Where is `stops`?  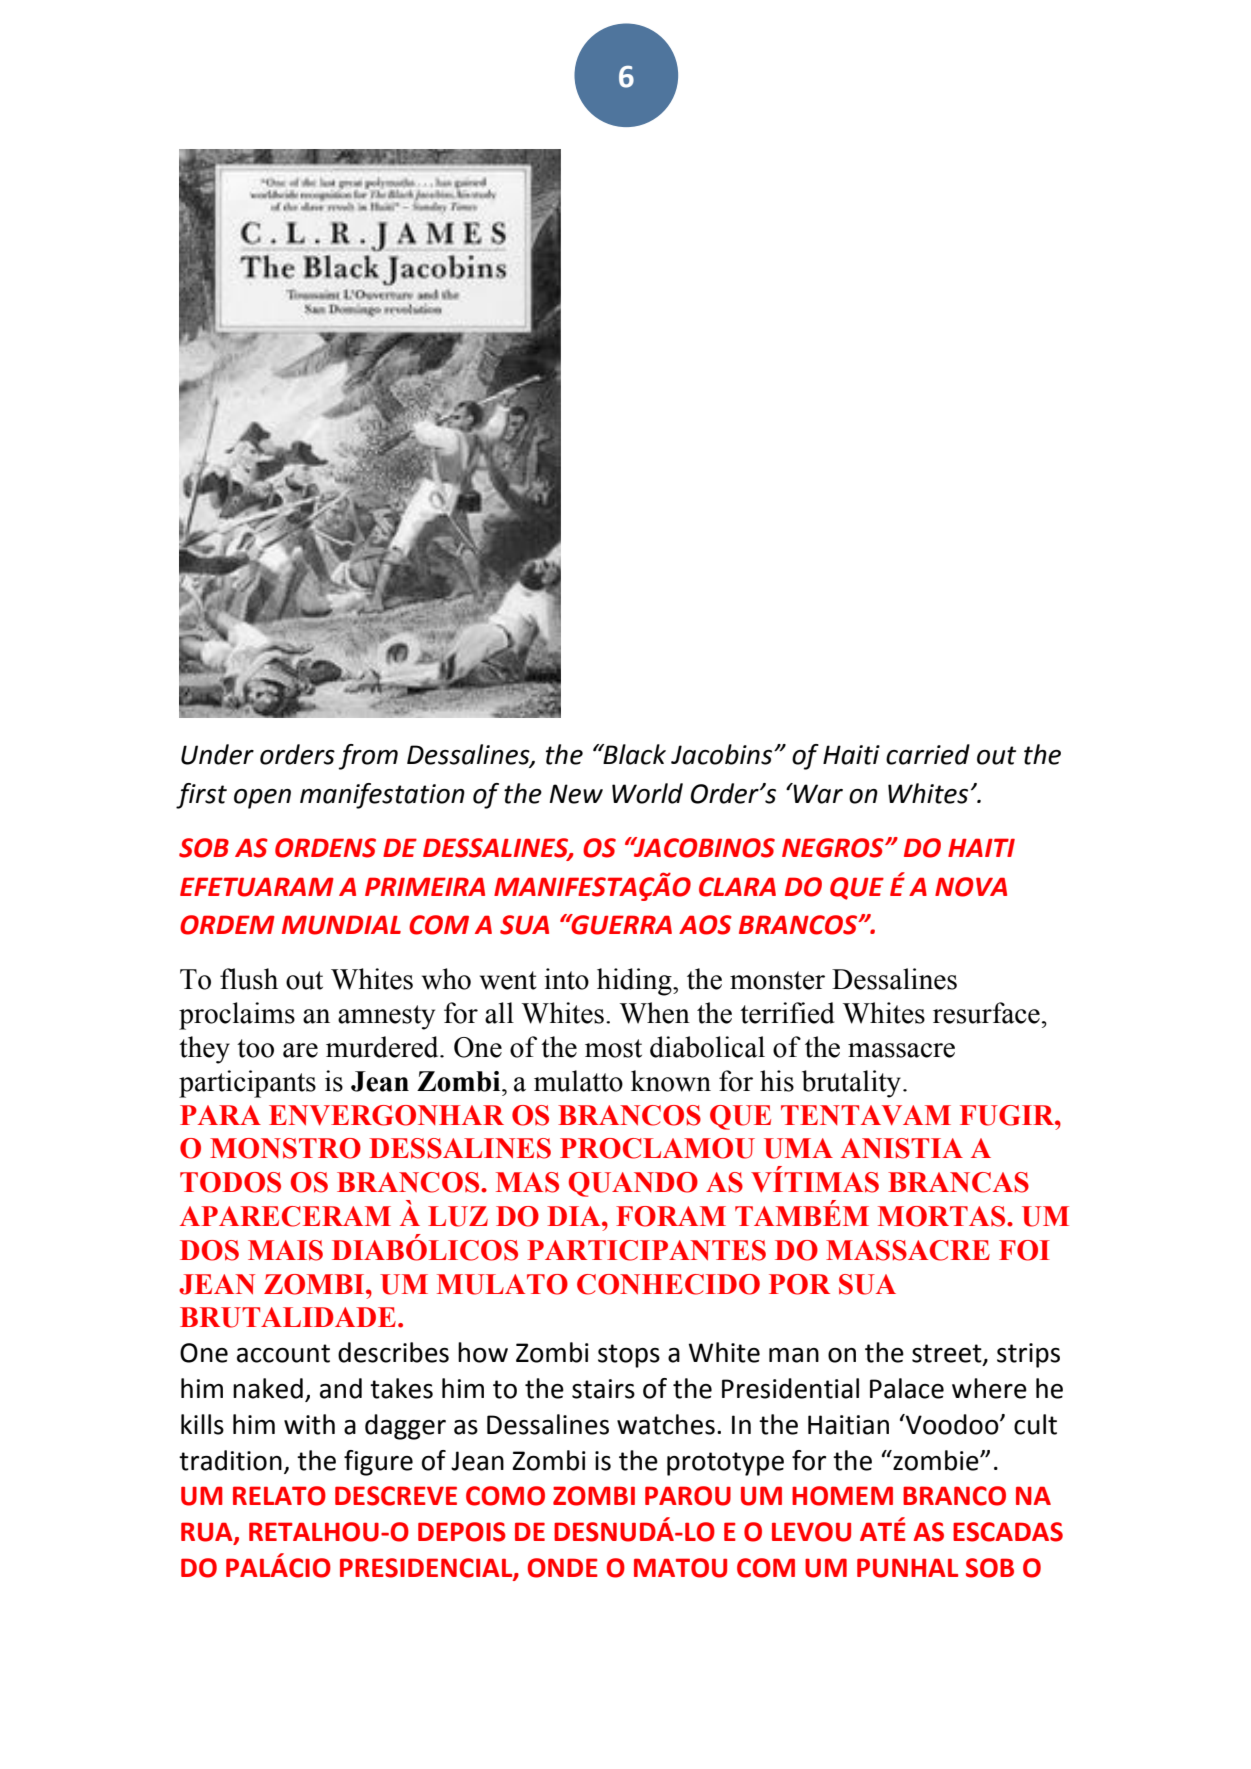 stops is located at coordinates (629, 1356).
